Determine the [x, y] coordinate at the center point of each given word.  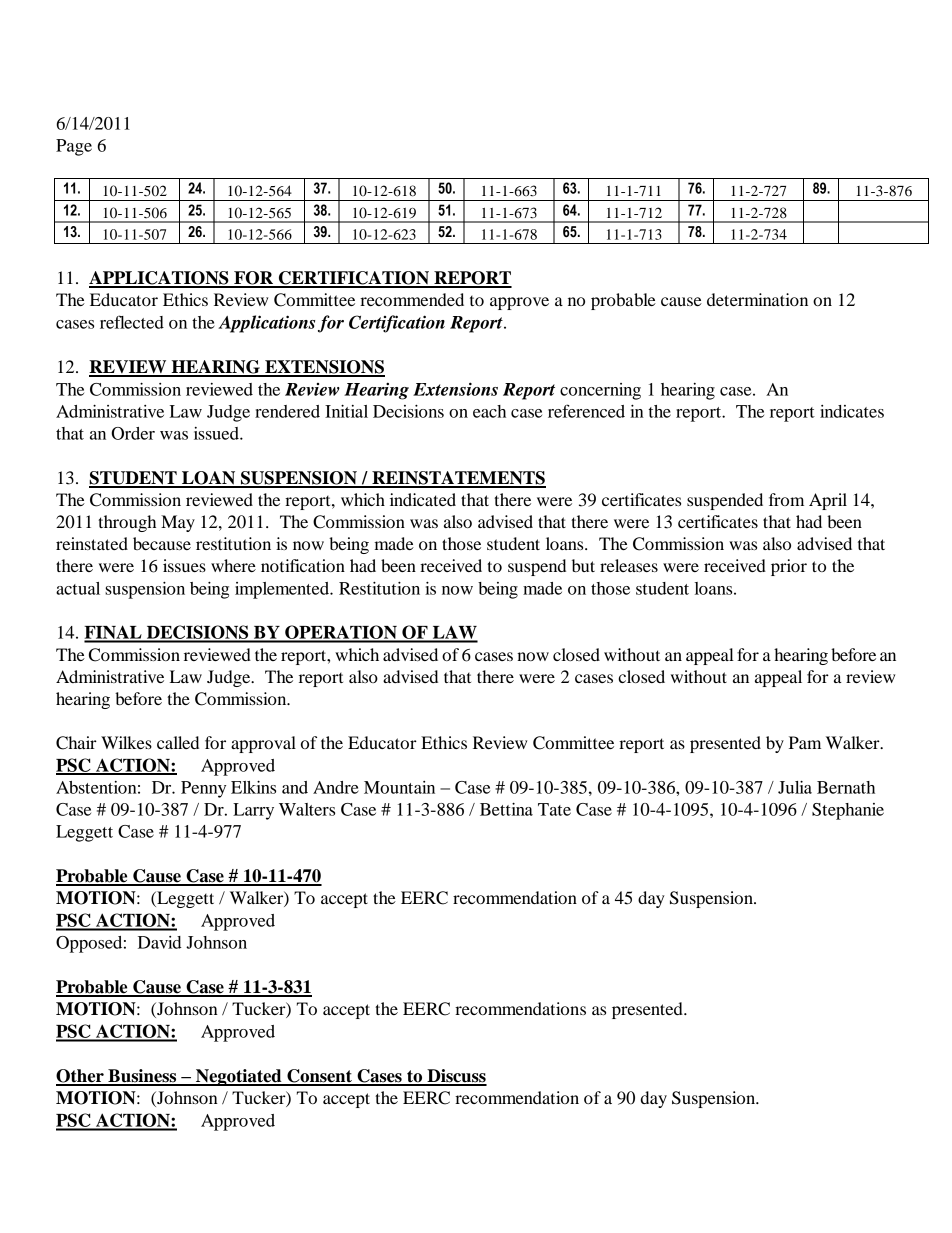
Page [74, 147]
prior [789, 567]
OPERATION [341, 633]
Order [133, 433]
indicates [852, 411]
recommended [412, 299]
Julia [795, 787]
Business [142, 1077]
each [489, 411]
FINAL [114, 633]
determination [757, 299]
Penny [203, 789]
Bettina [506, 809]
